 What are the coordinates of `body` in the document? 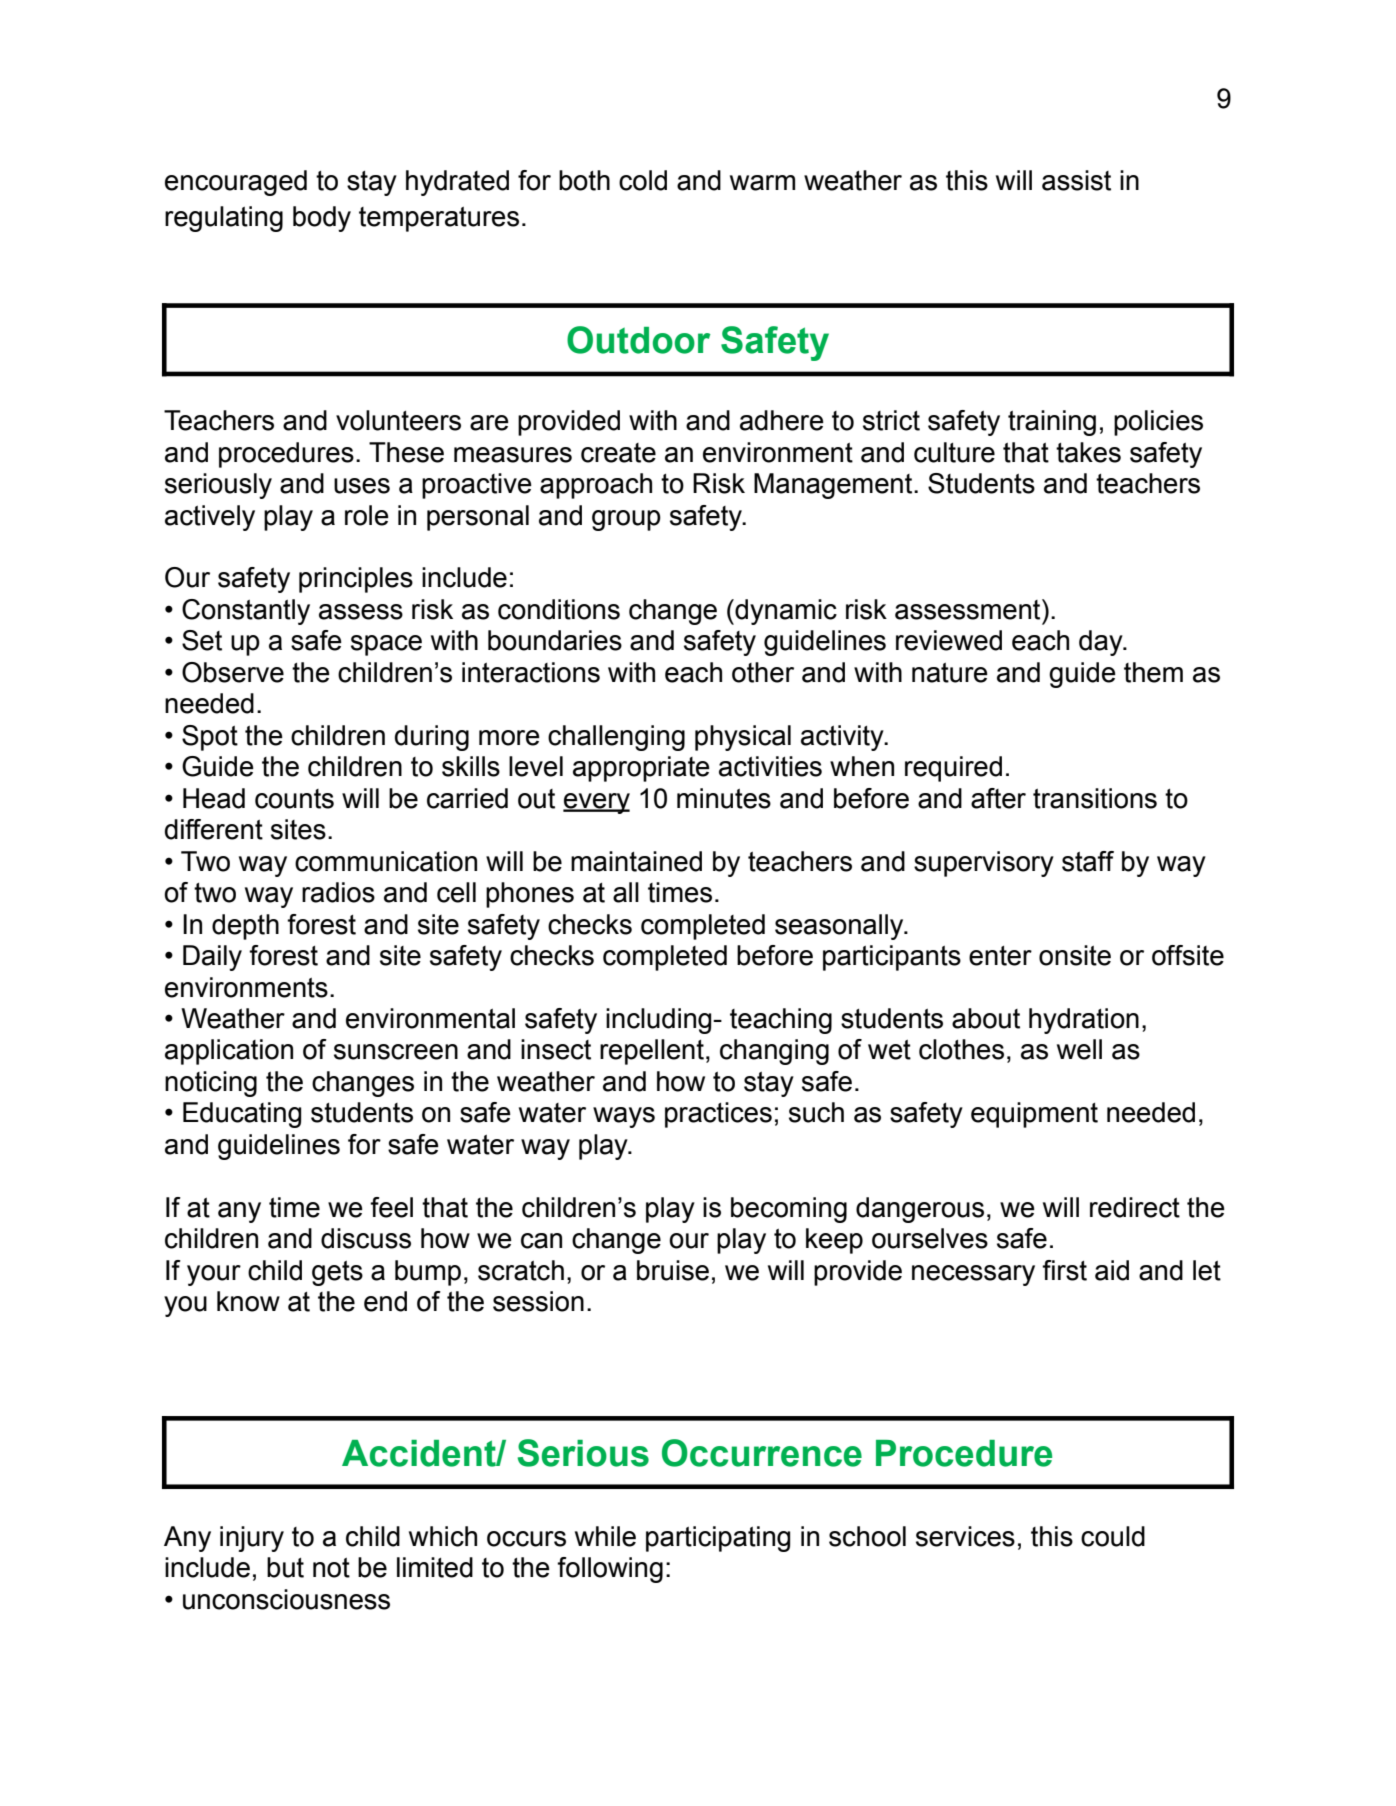 It's located at (322, 219).
